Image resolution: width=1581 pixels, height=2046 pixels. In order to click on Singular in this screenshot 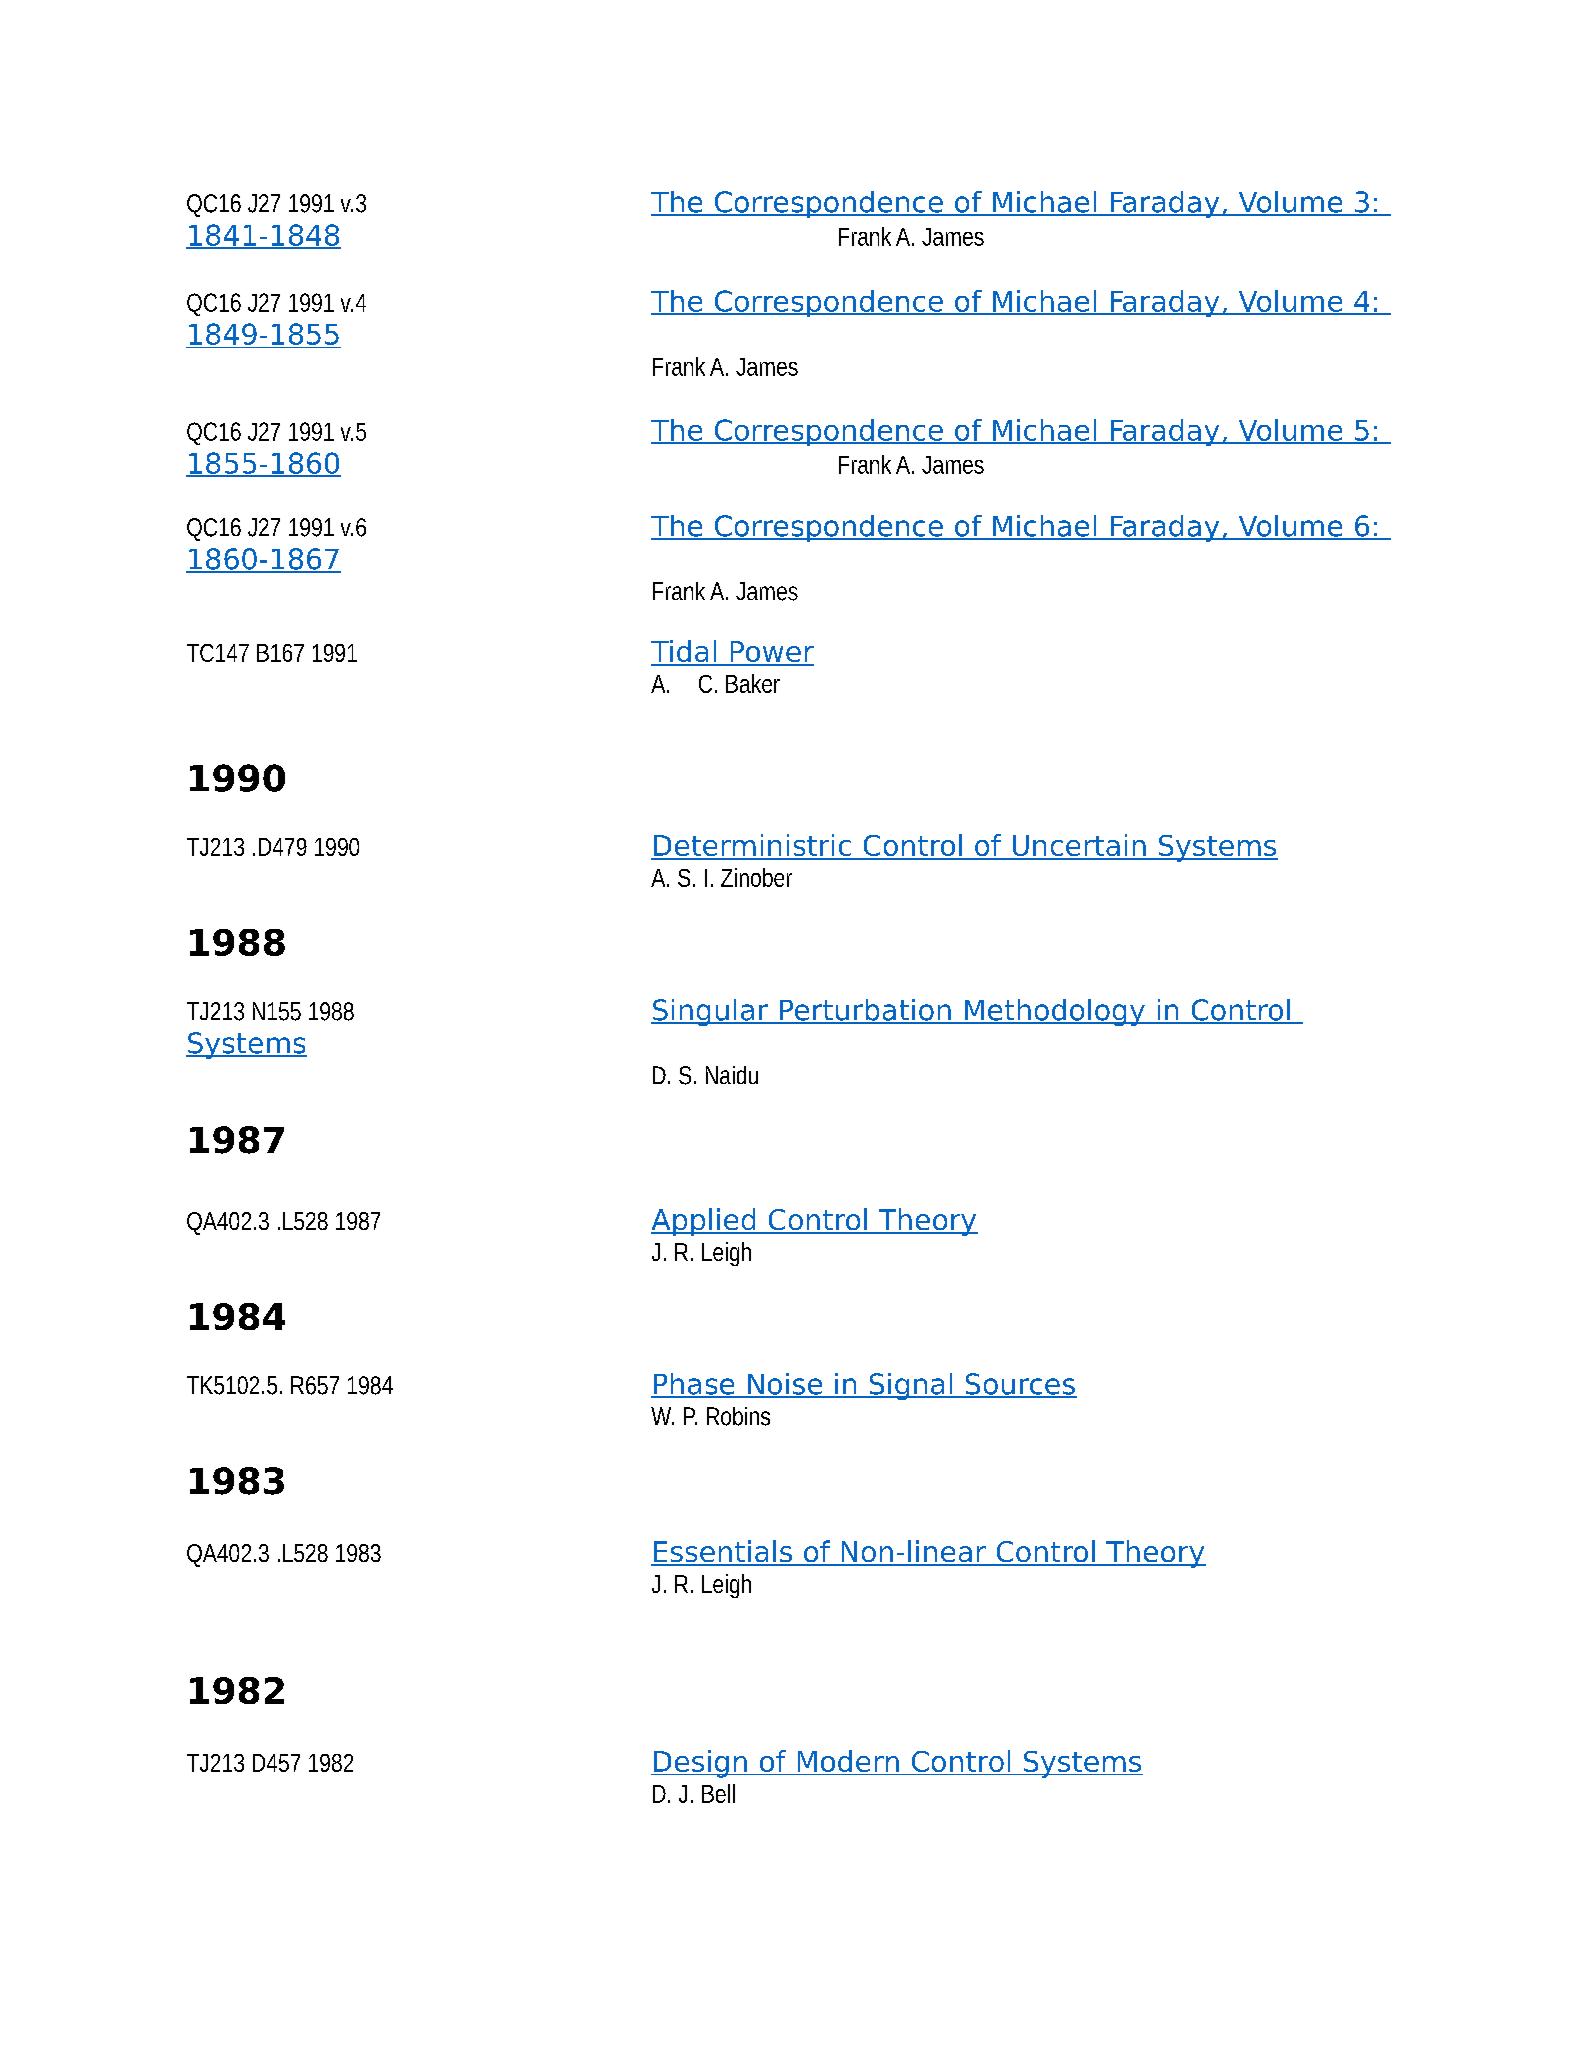, I will do `click(711, 1012)`.
